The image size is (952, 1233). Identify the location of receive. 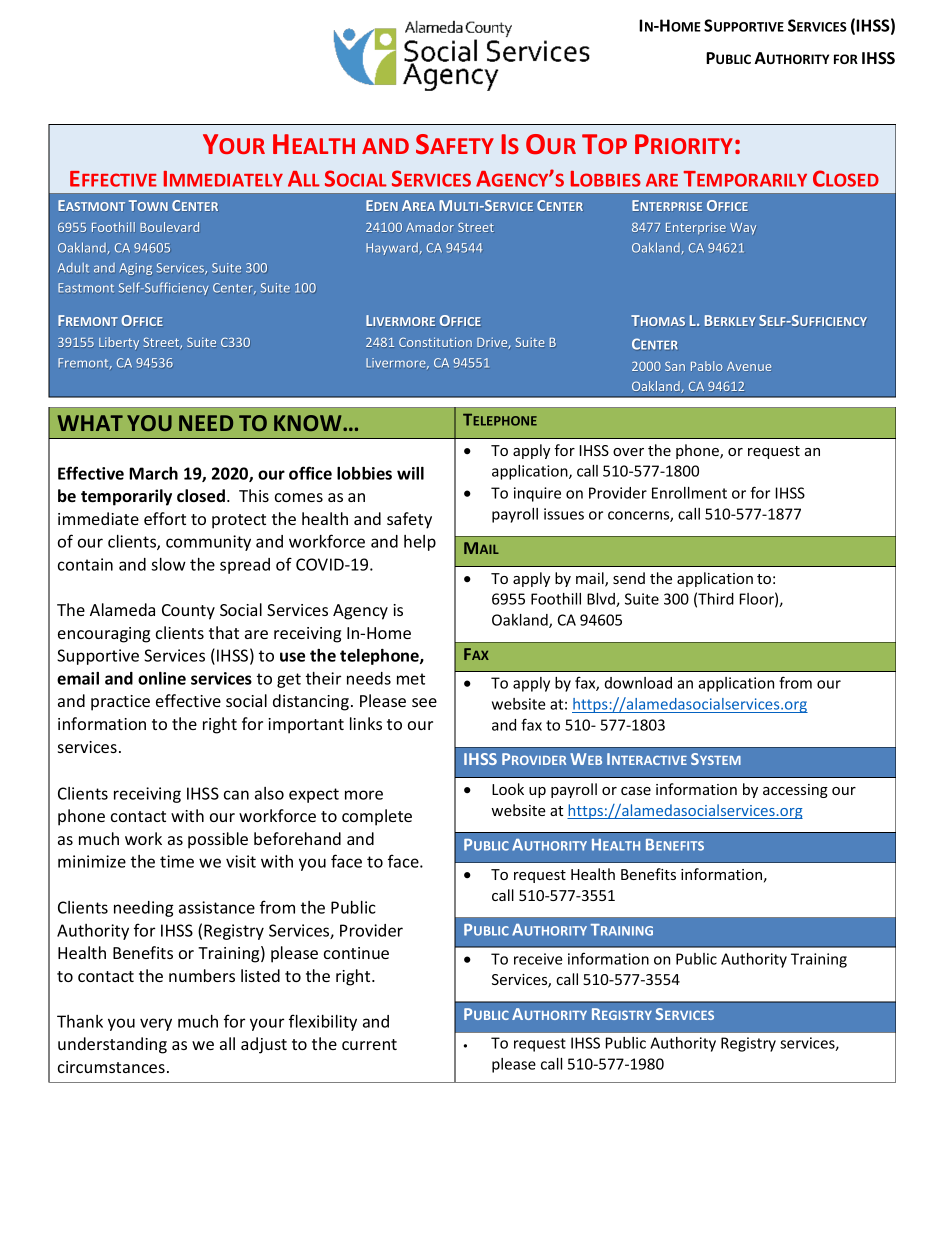
(538, 959).
